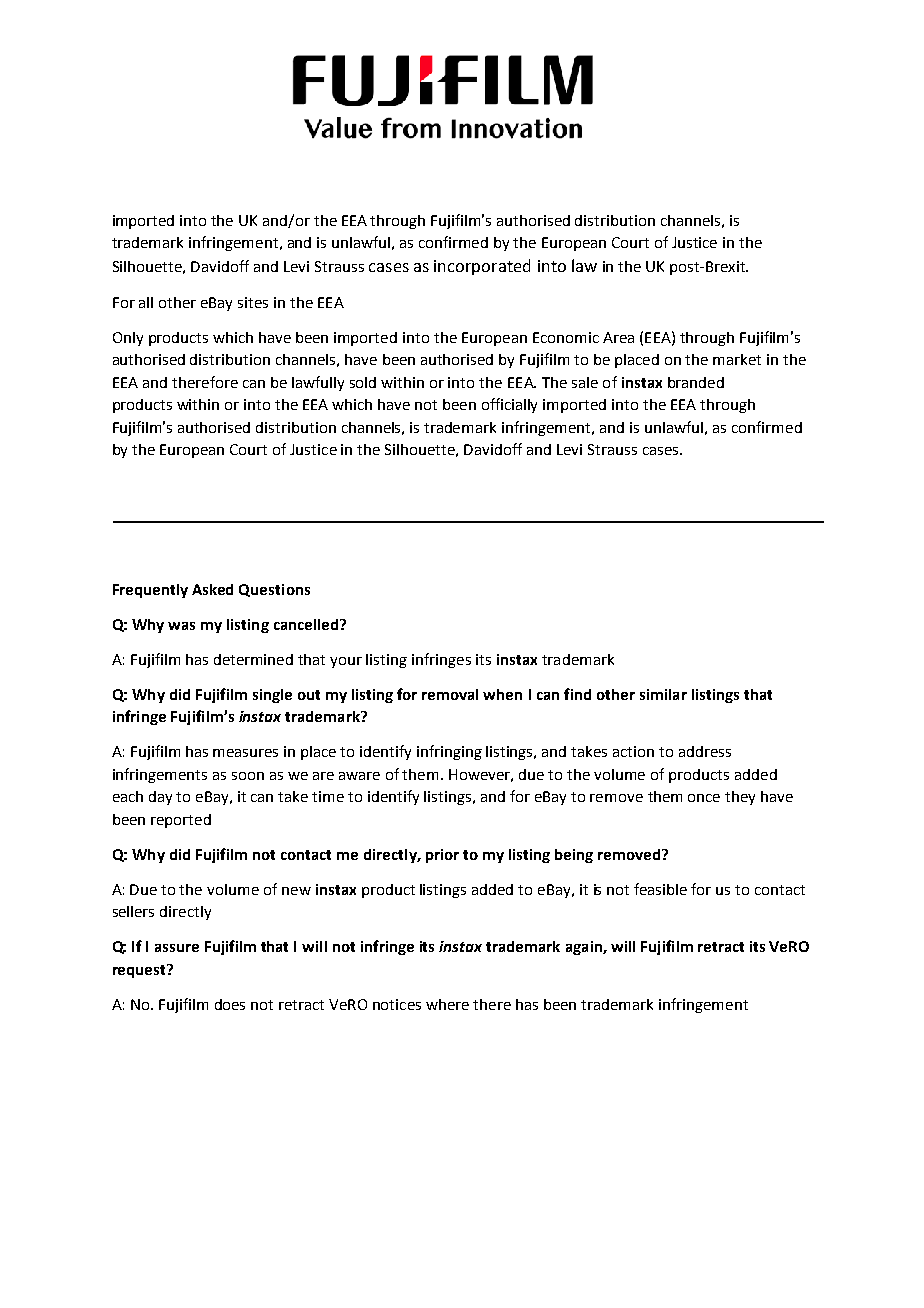 The width and height of the image is (924, 1308). I want to click on your, so click(346, 662).
